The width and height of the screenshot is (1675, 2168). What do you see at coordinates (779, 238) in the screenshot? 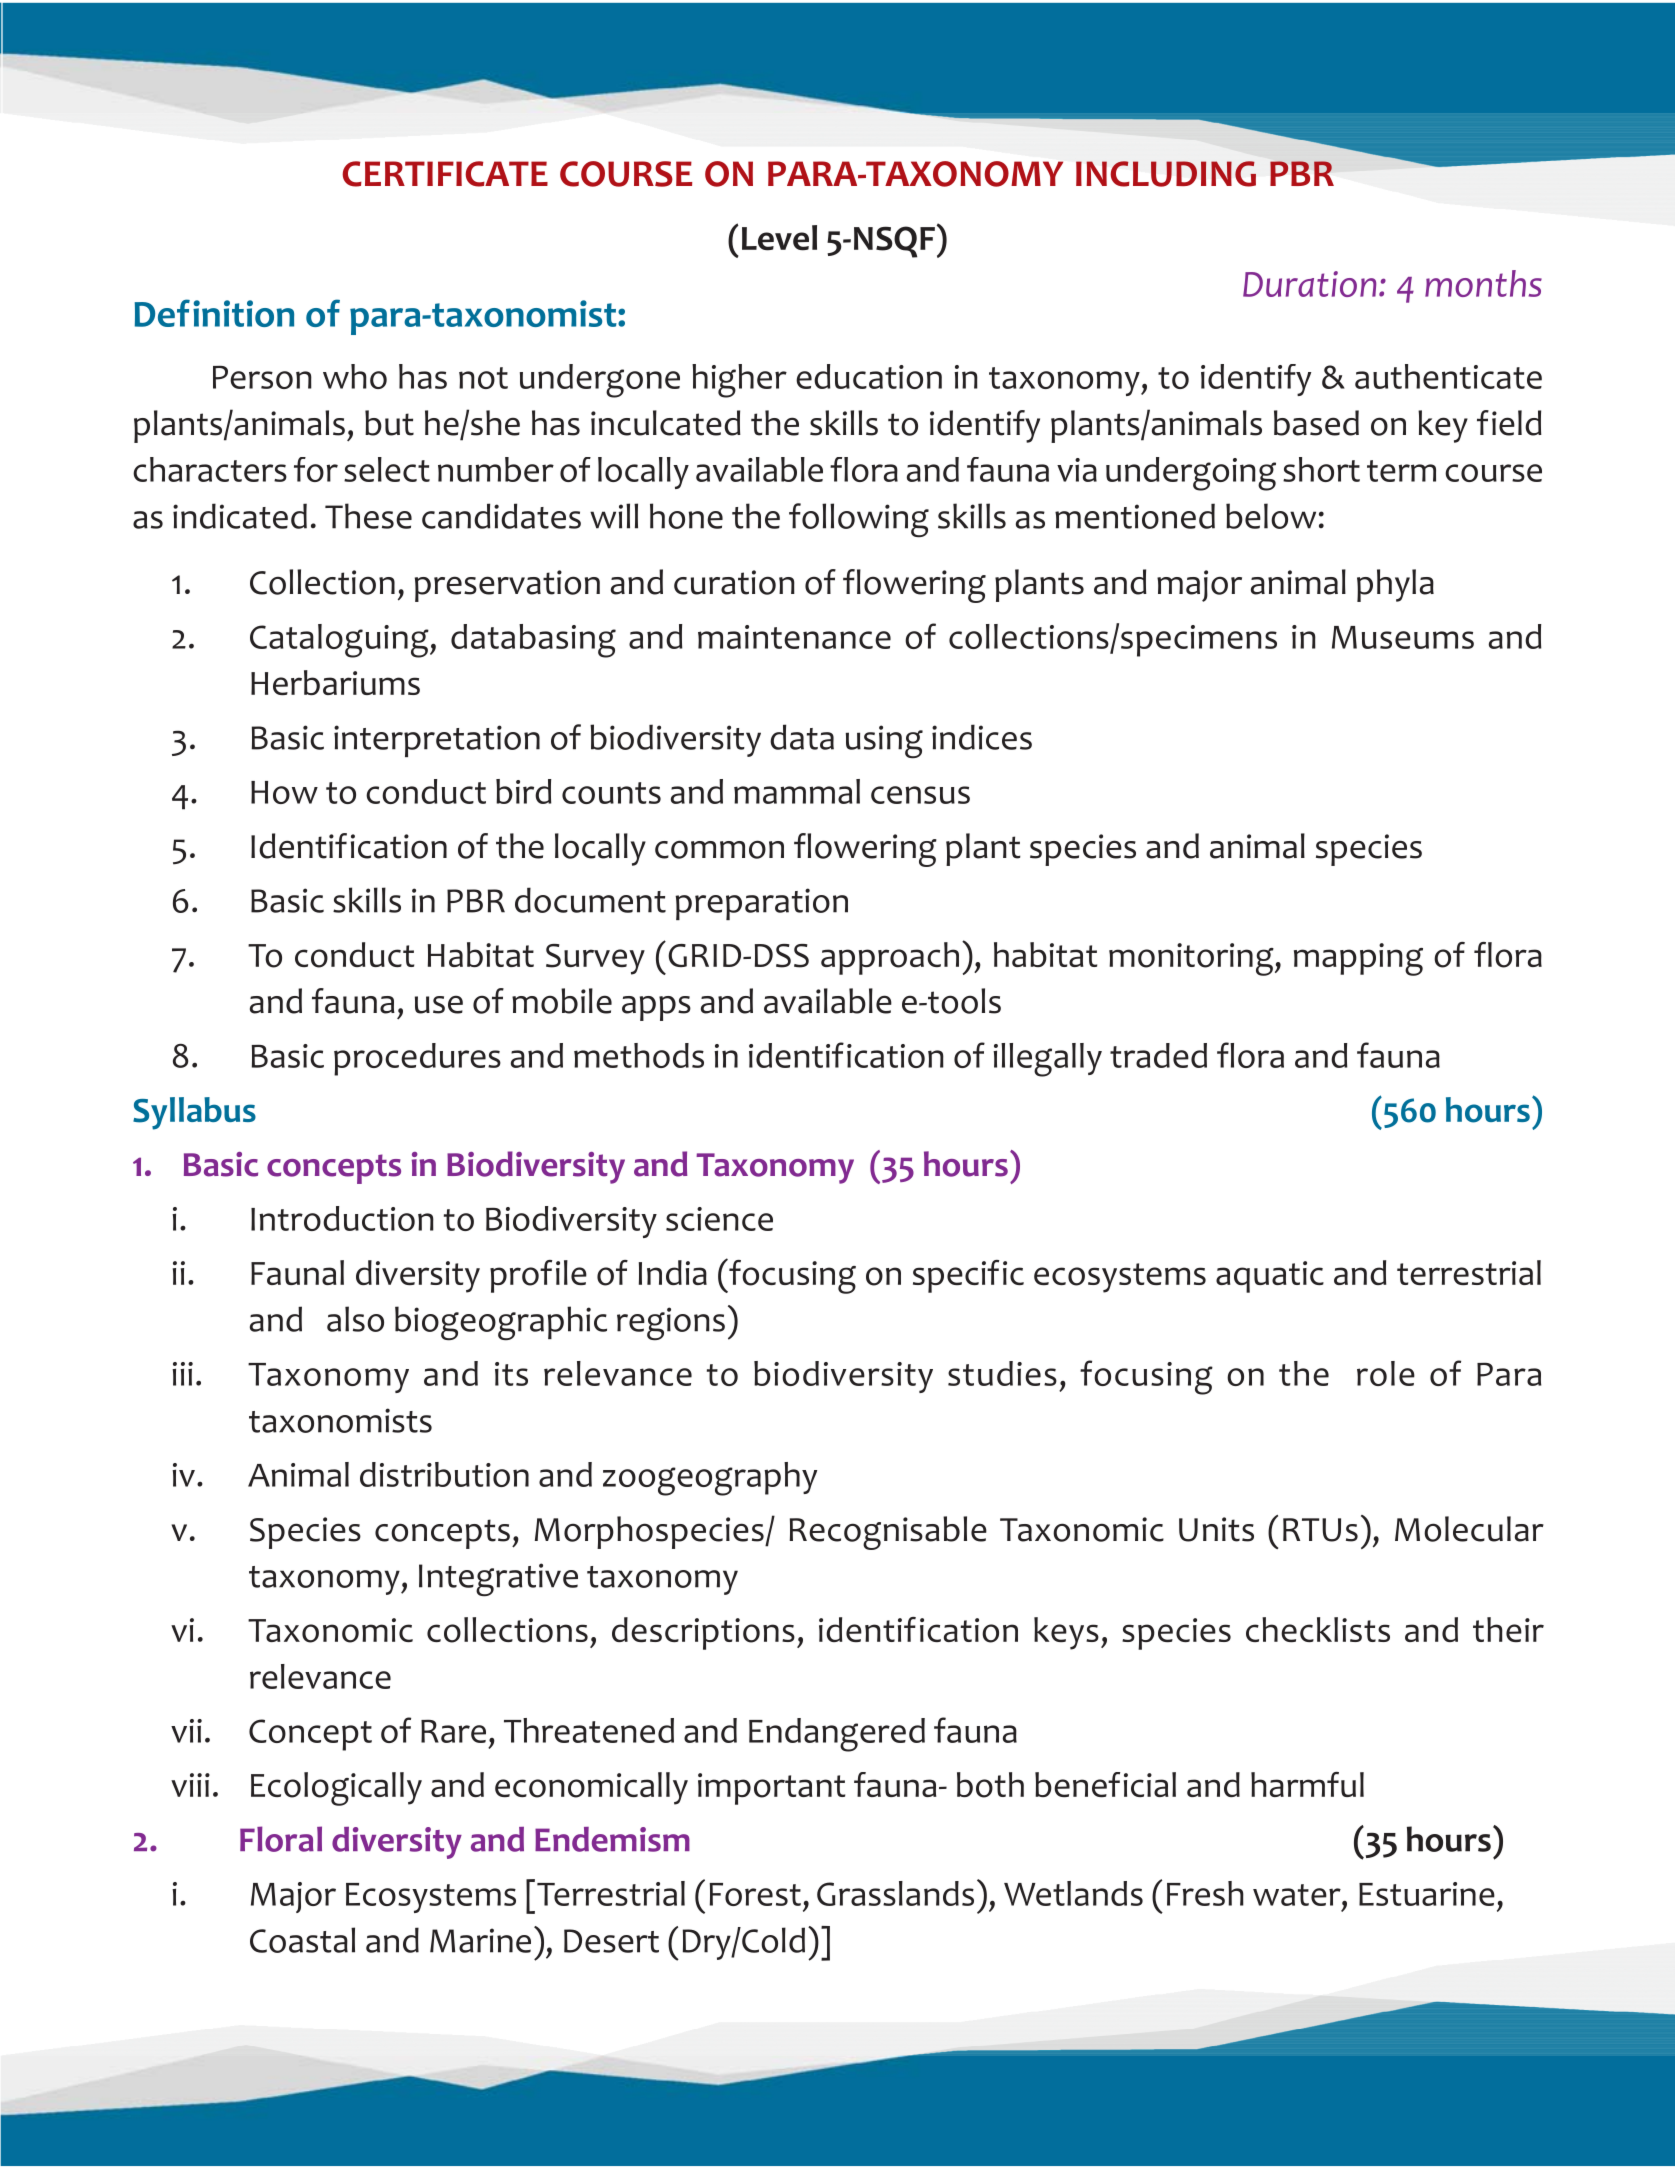
I see `Level` at bounding box center [779, 238].
